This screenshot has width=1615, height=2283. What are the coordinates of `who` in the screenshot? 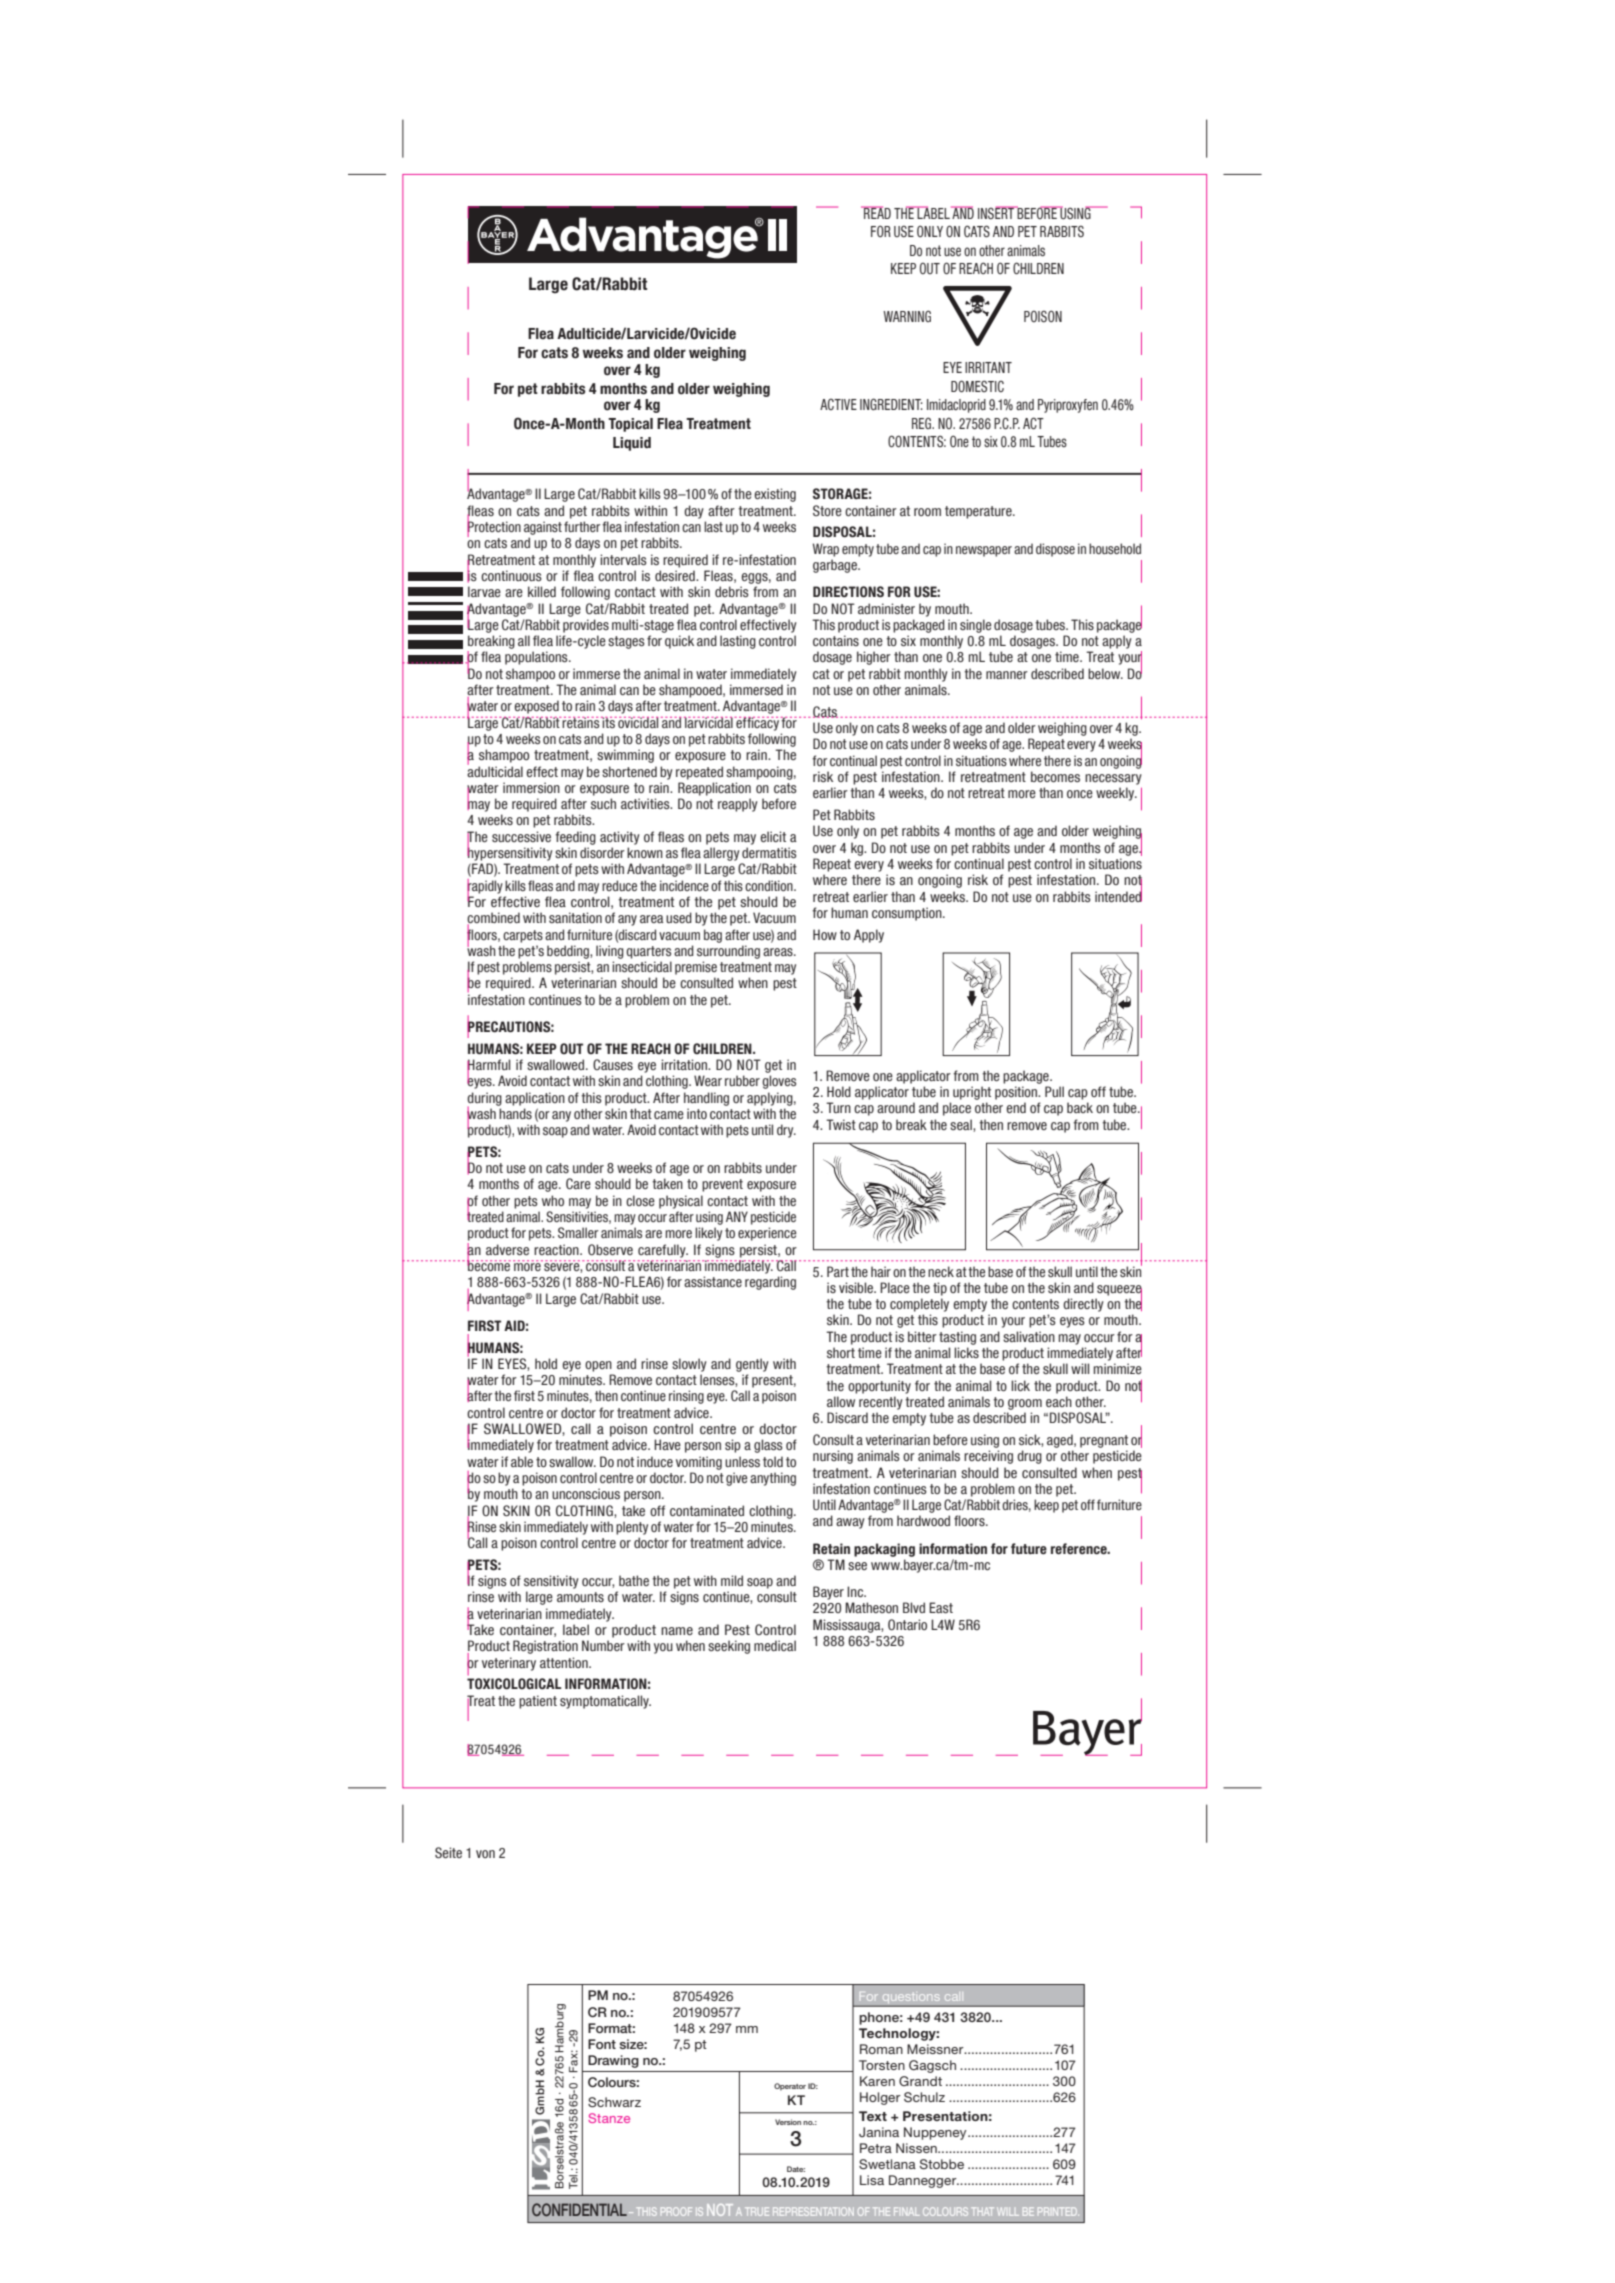 It's located at (553, 1200).
